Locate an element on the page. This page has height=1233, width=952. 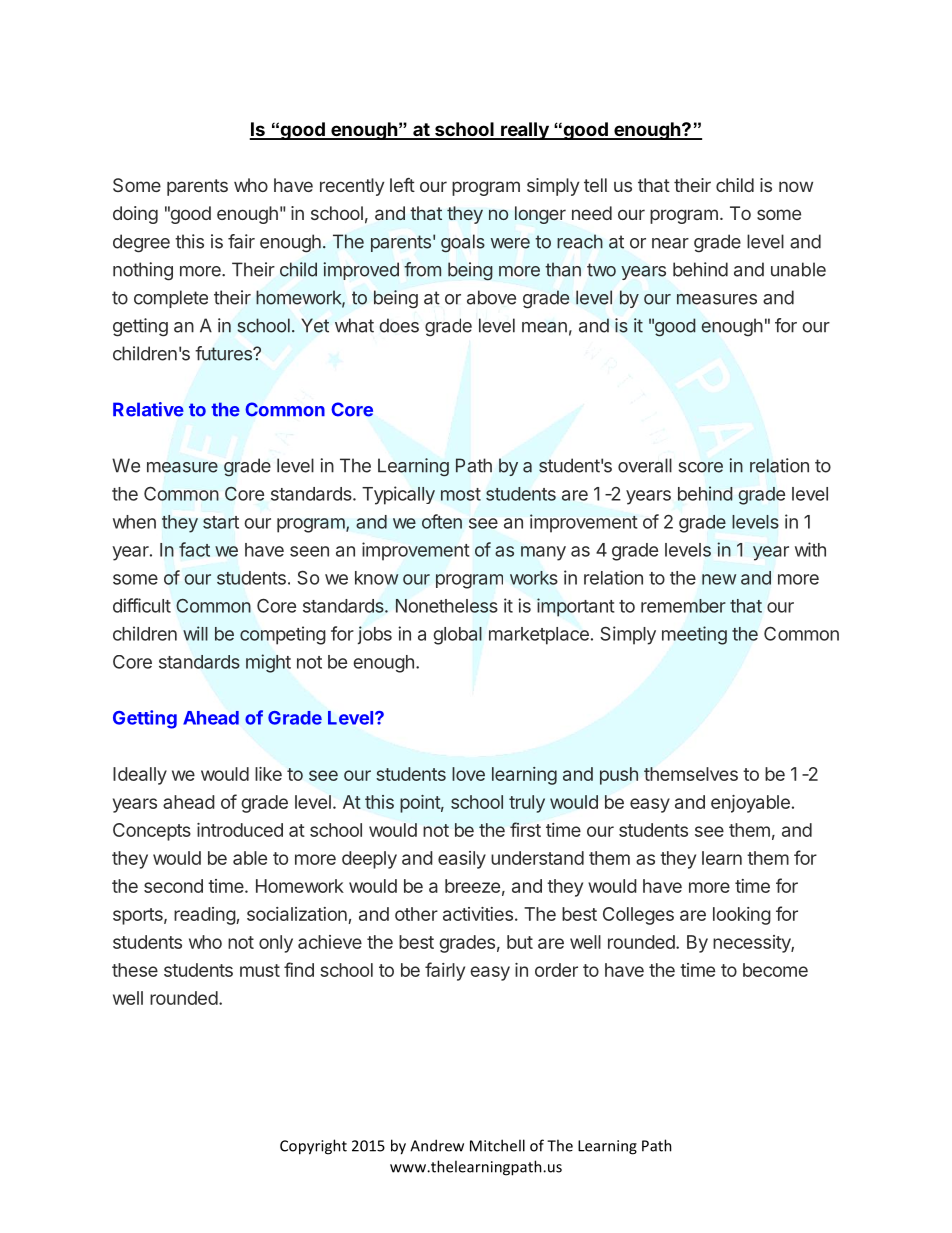
really is located at coordinates (525, 131).
